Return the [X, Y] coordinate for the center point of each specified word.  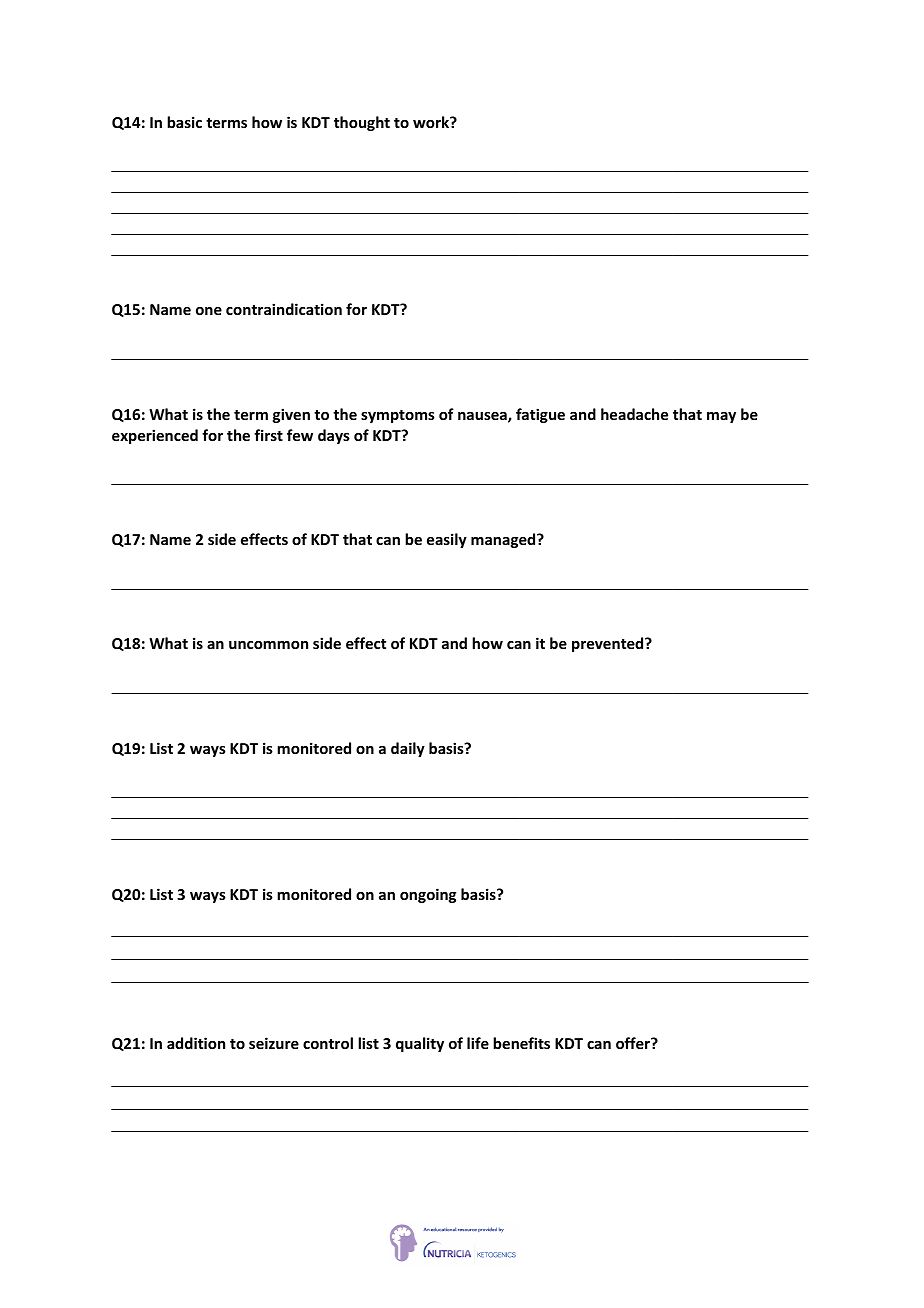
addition [196, 1043]
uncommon [268, 645]
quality [420, 1044]
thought [362, 123]
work [432, 122]
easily [447, 540]
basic [184, 122]
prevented [609, 644]
